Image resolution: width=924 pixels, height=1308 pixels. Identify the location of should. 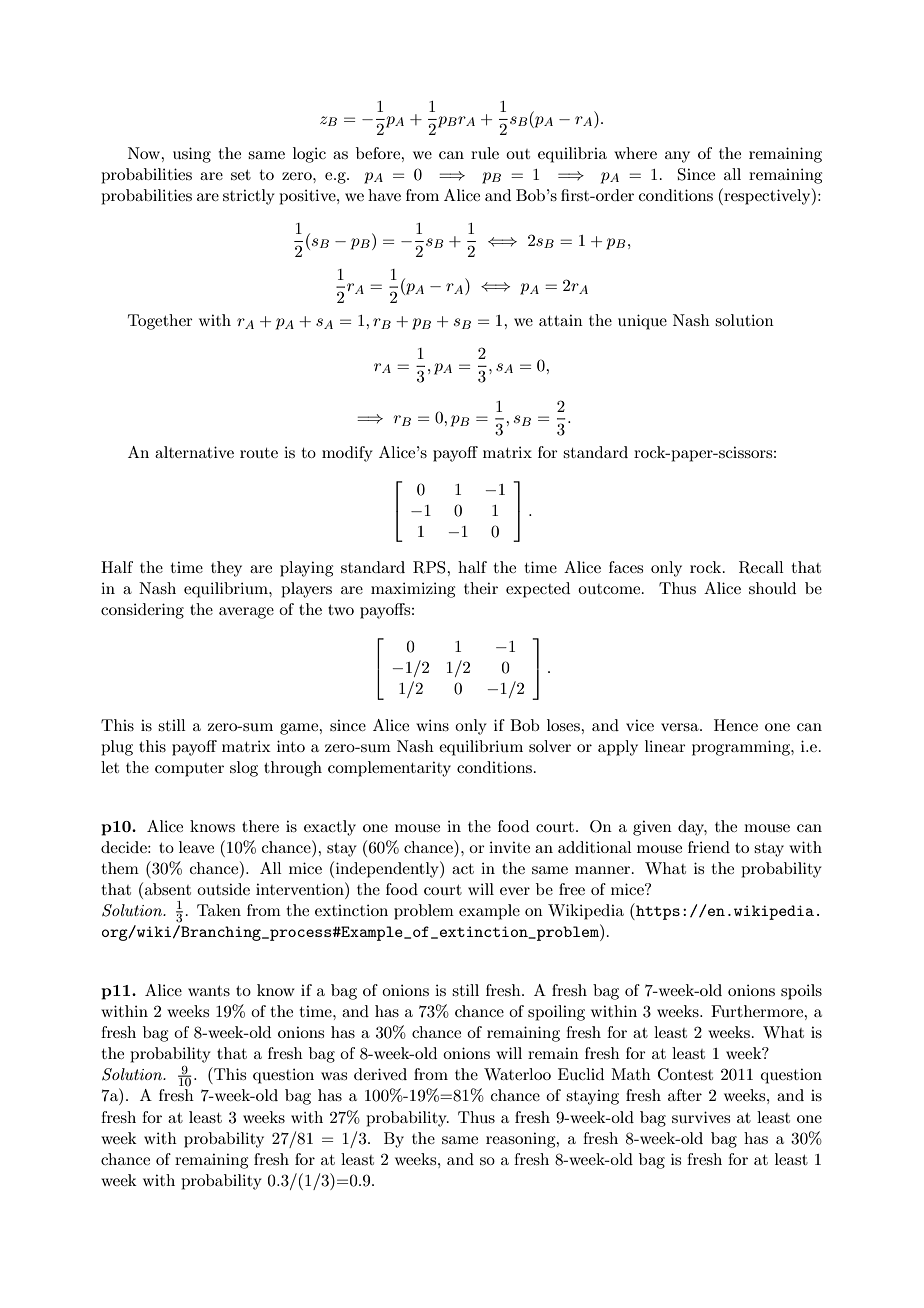
(772, 588).
